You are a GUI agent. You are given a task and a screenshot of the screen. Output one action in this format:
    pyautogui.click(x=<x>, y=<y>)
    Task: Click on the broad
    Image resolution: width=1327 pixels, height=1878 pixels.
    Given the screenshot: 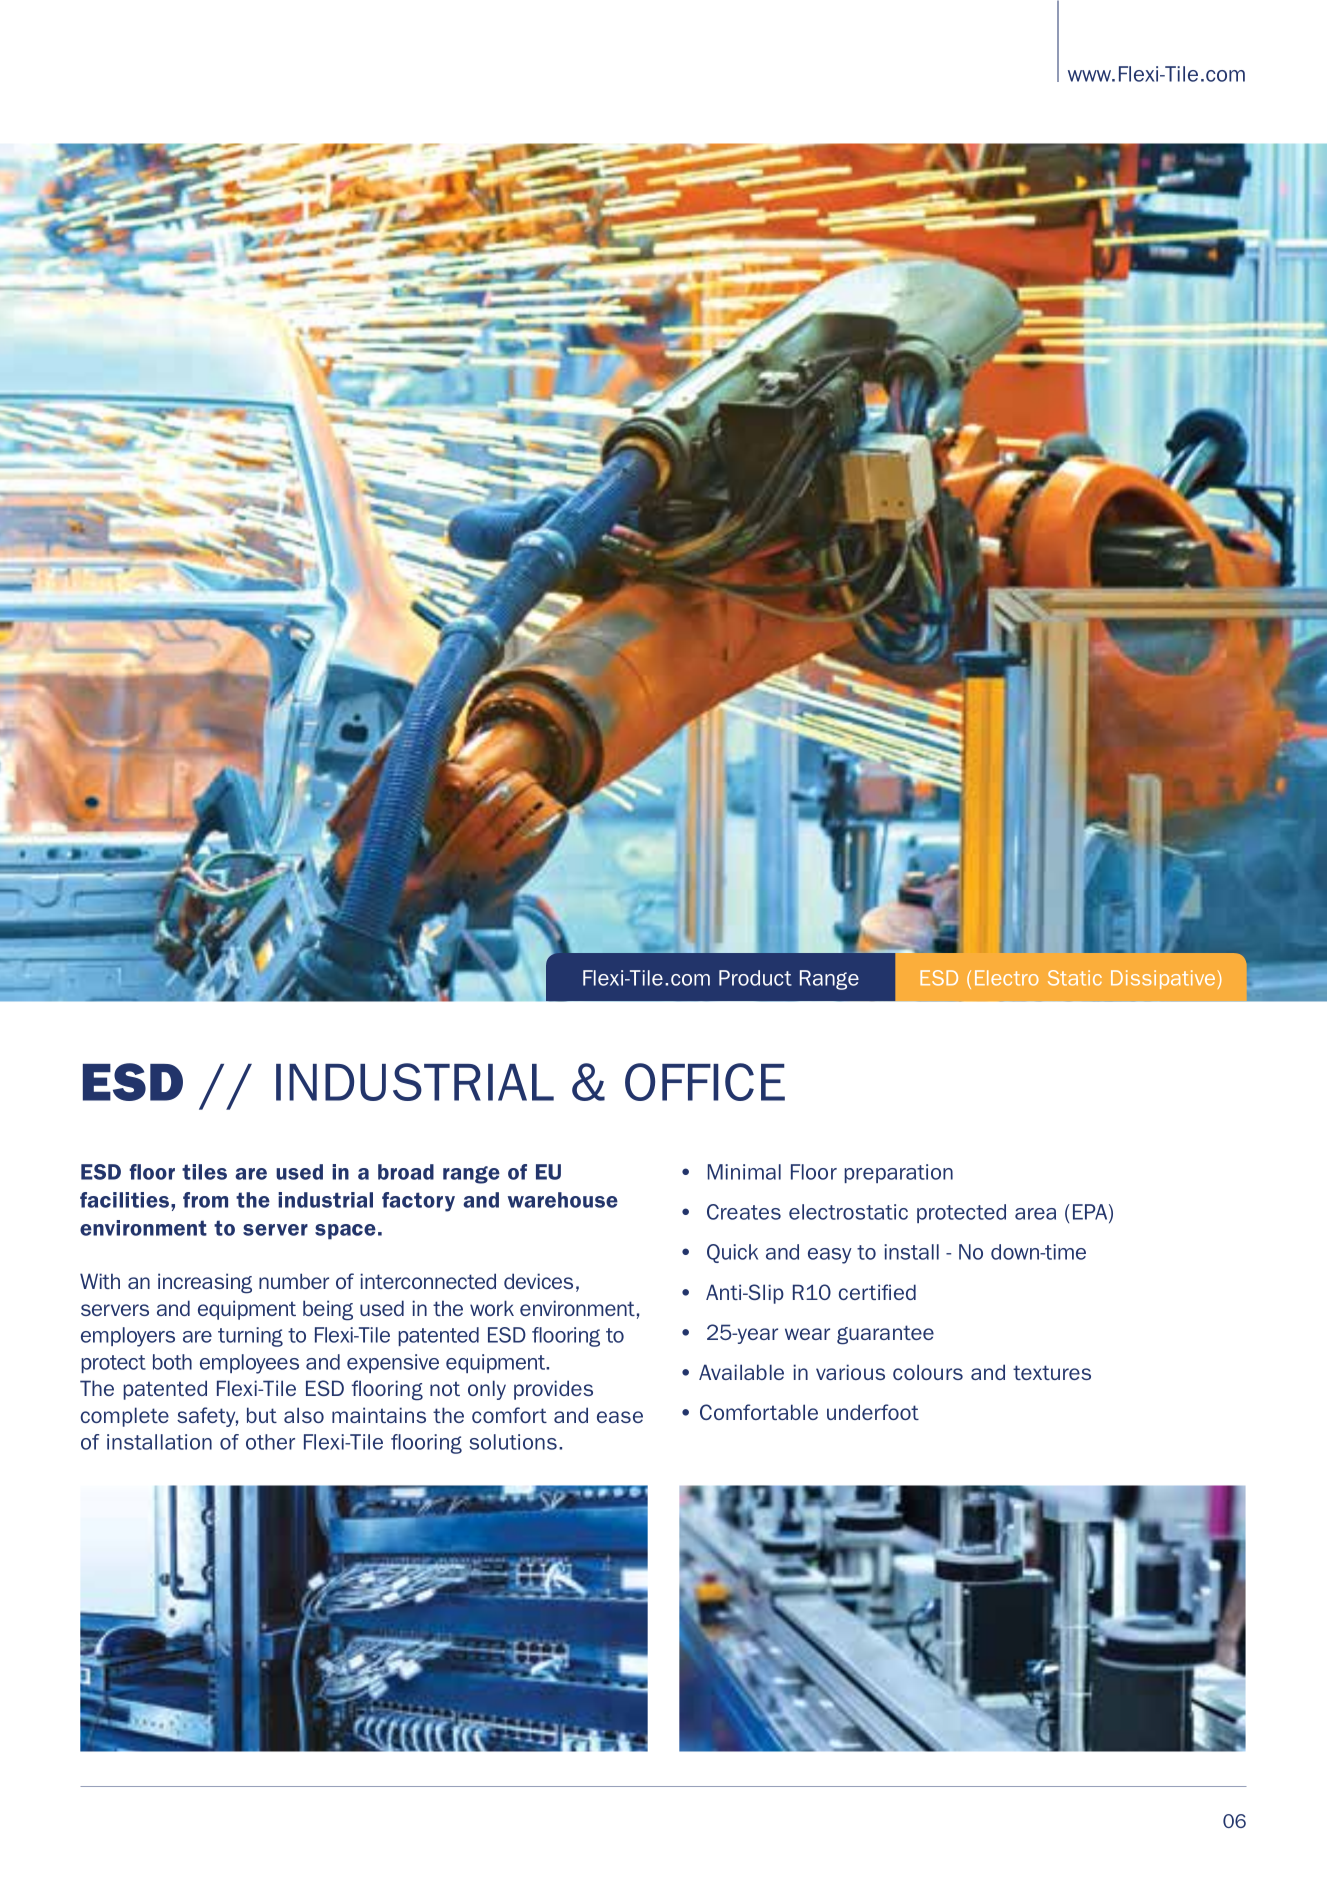 What is the action you would take?
    pyautogui.click(x=406, y=1172)
